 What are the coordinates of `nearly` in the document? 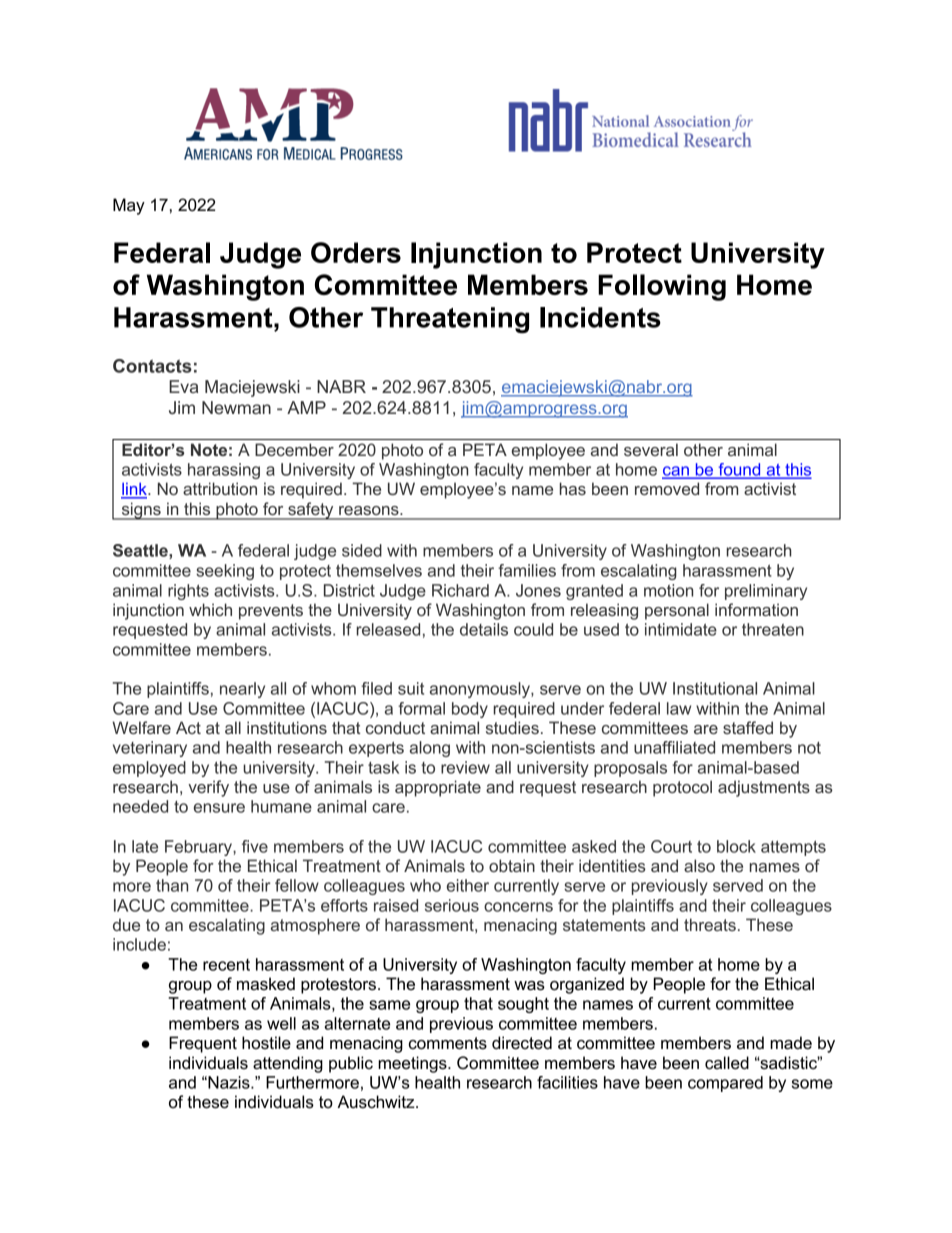 It's located at (242, 690).
